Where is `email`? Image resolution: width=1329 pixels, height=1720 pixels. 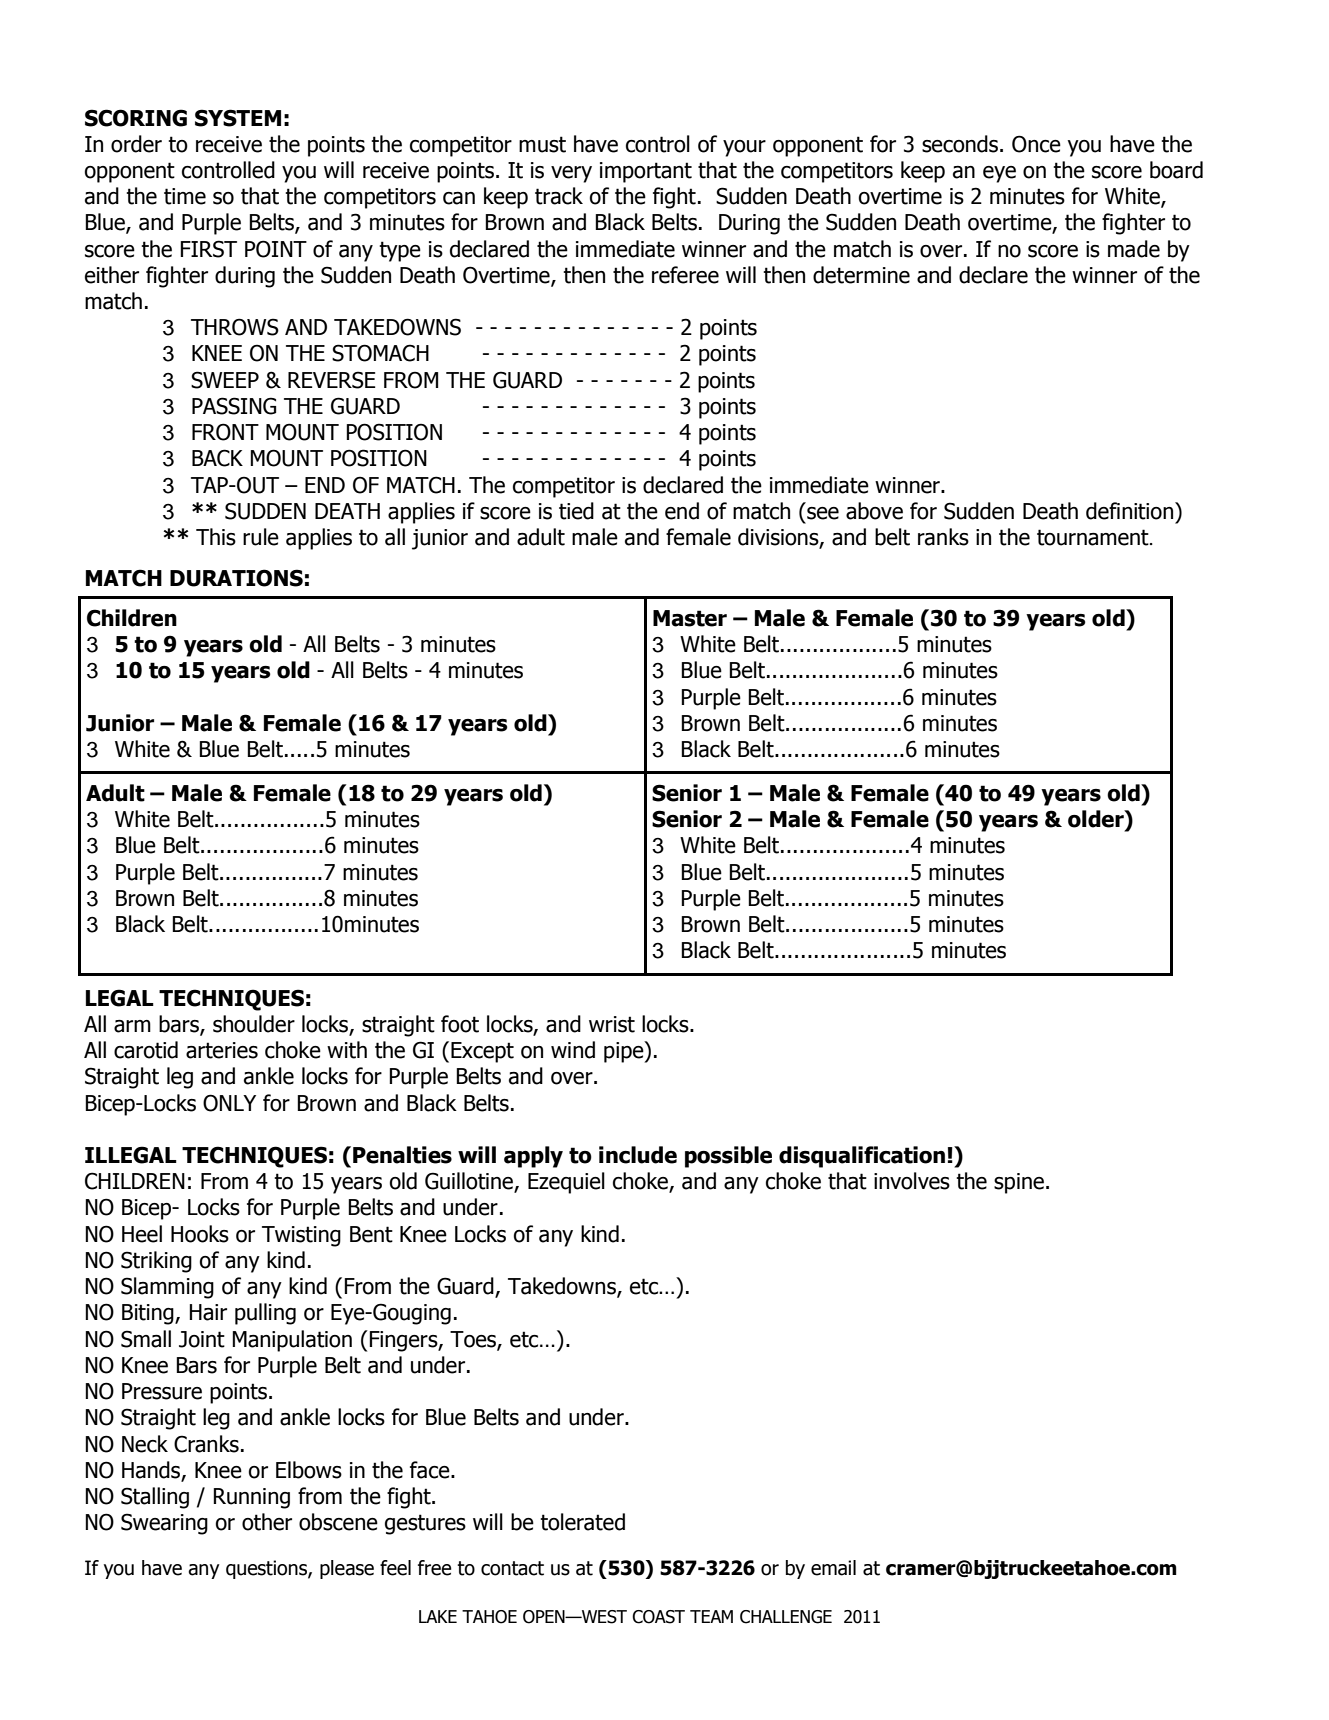
email is located at coordinates (833, 1568).
